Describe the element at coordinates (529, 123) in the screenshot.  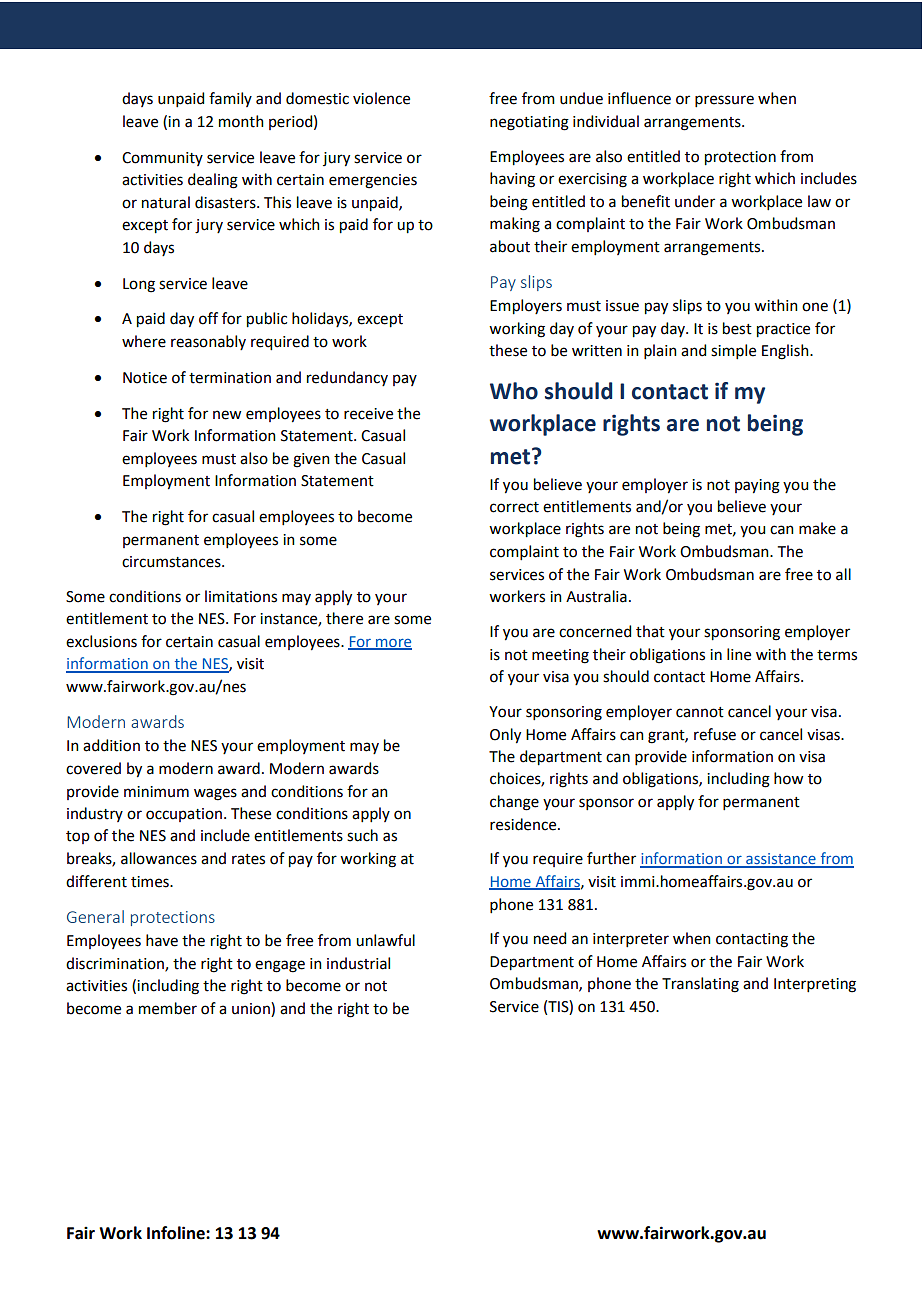
I see `negotiating` at that location.
